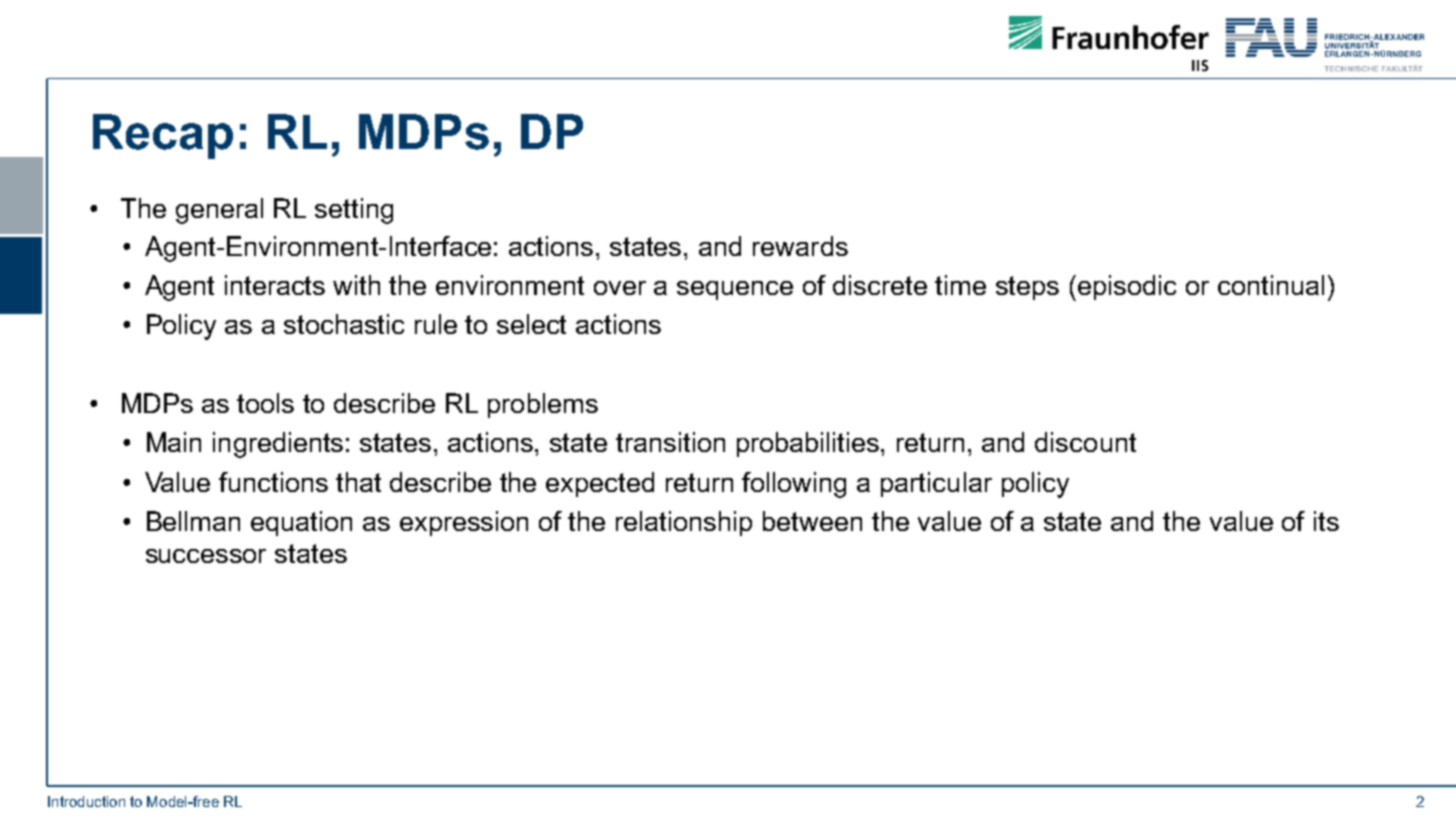 The height and width of the image is (819, 1456). What do you see at coordinates (1326, 521) in the image?
I see `its` at bounding box center [1326, 521].
